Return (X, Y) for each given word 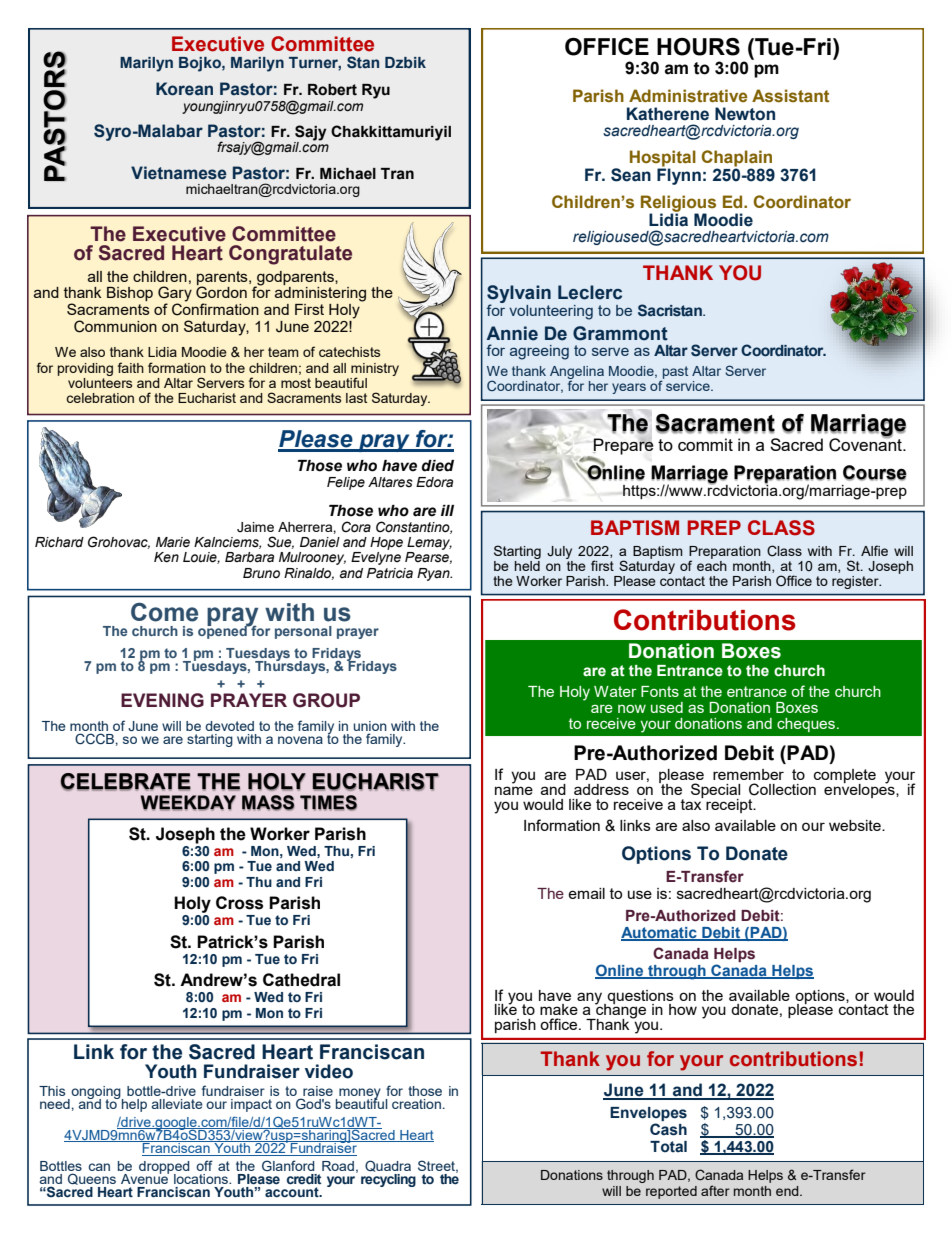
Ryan (434, 574)
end (788, 1191)
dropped (164, 1168)
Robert (332, 90)
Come (164, 612)
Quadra (388, 1166)
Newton (745, 114)
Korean (184, 89)
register (856, 582)
